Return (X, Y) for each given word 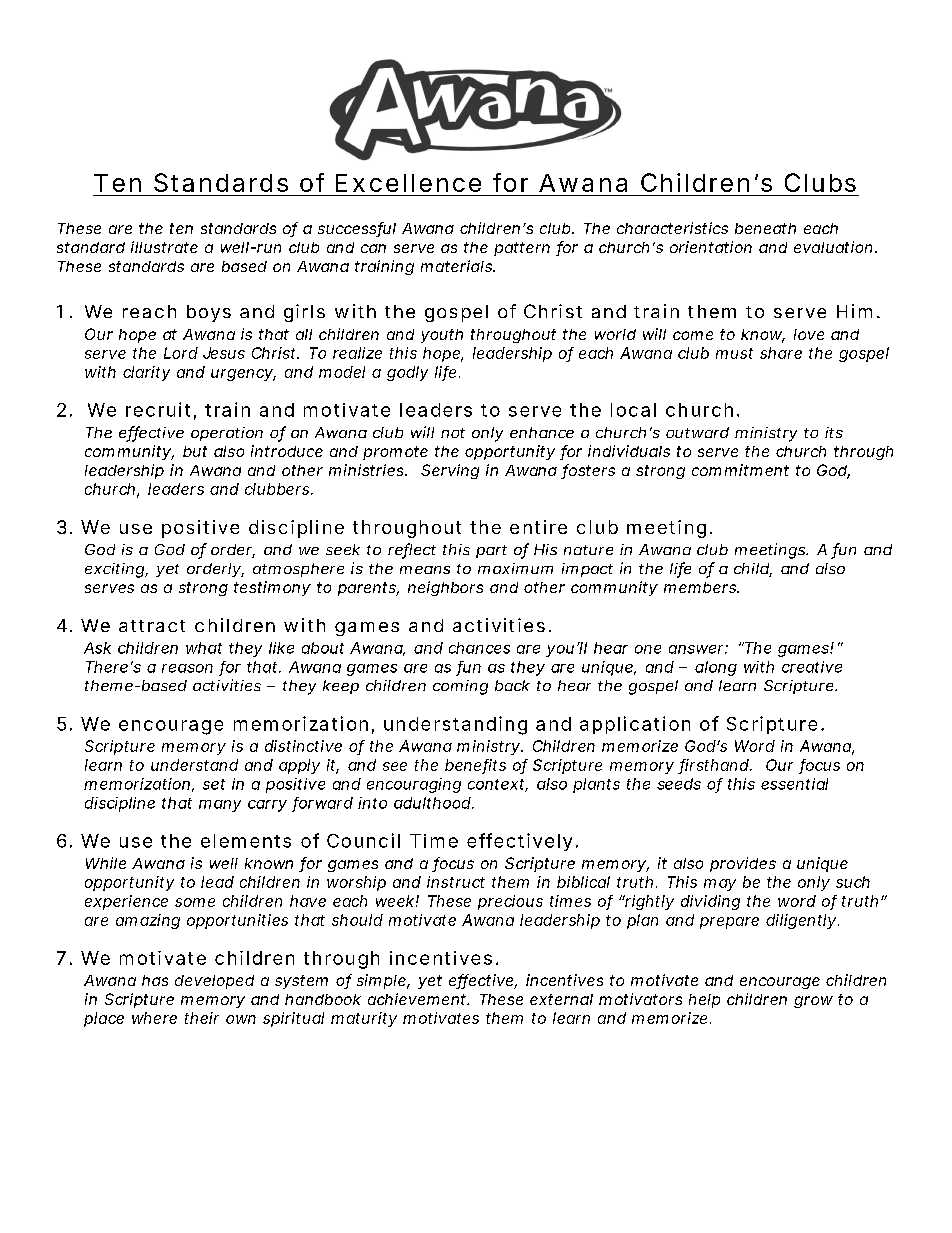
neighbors (445, 588)
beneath (765, 228)
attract (152, 626)
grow (813, 1002)
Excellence (408, 183)
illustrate (164, 247)
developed (214, 982)
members (701, 587)
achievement (418, 999)
